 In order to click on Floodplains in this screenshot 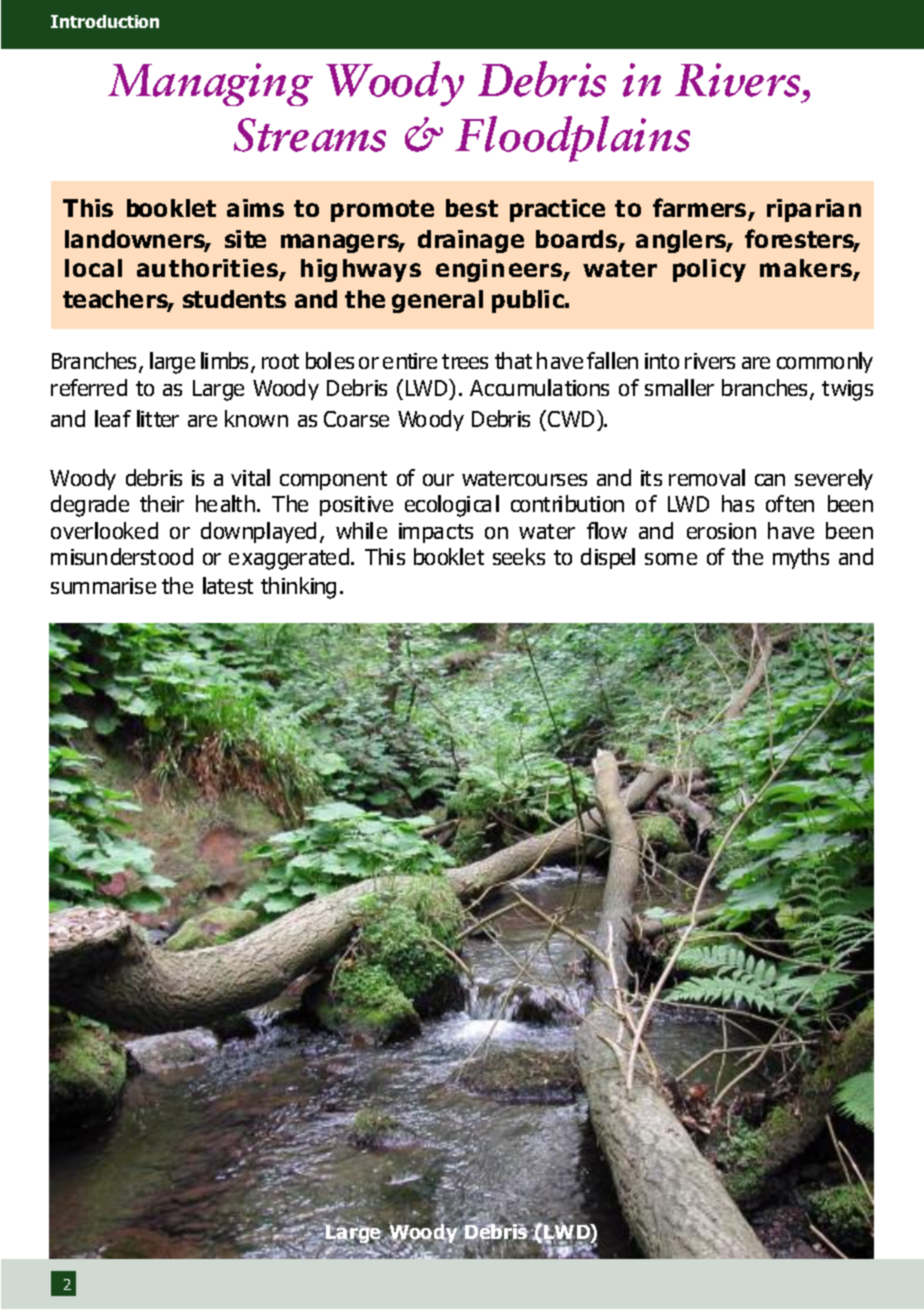, I will do `click(572, 139)`.
